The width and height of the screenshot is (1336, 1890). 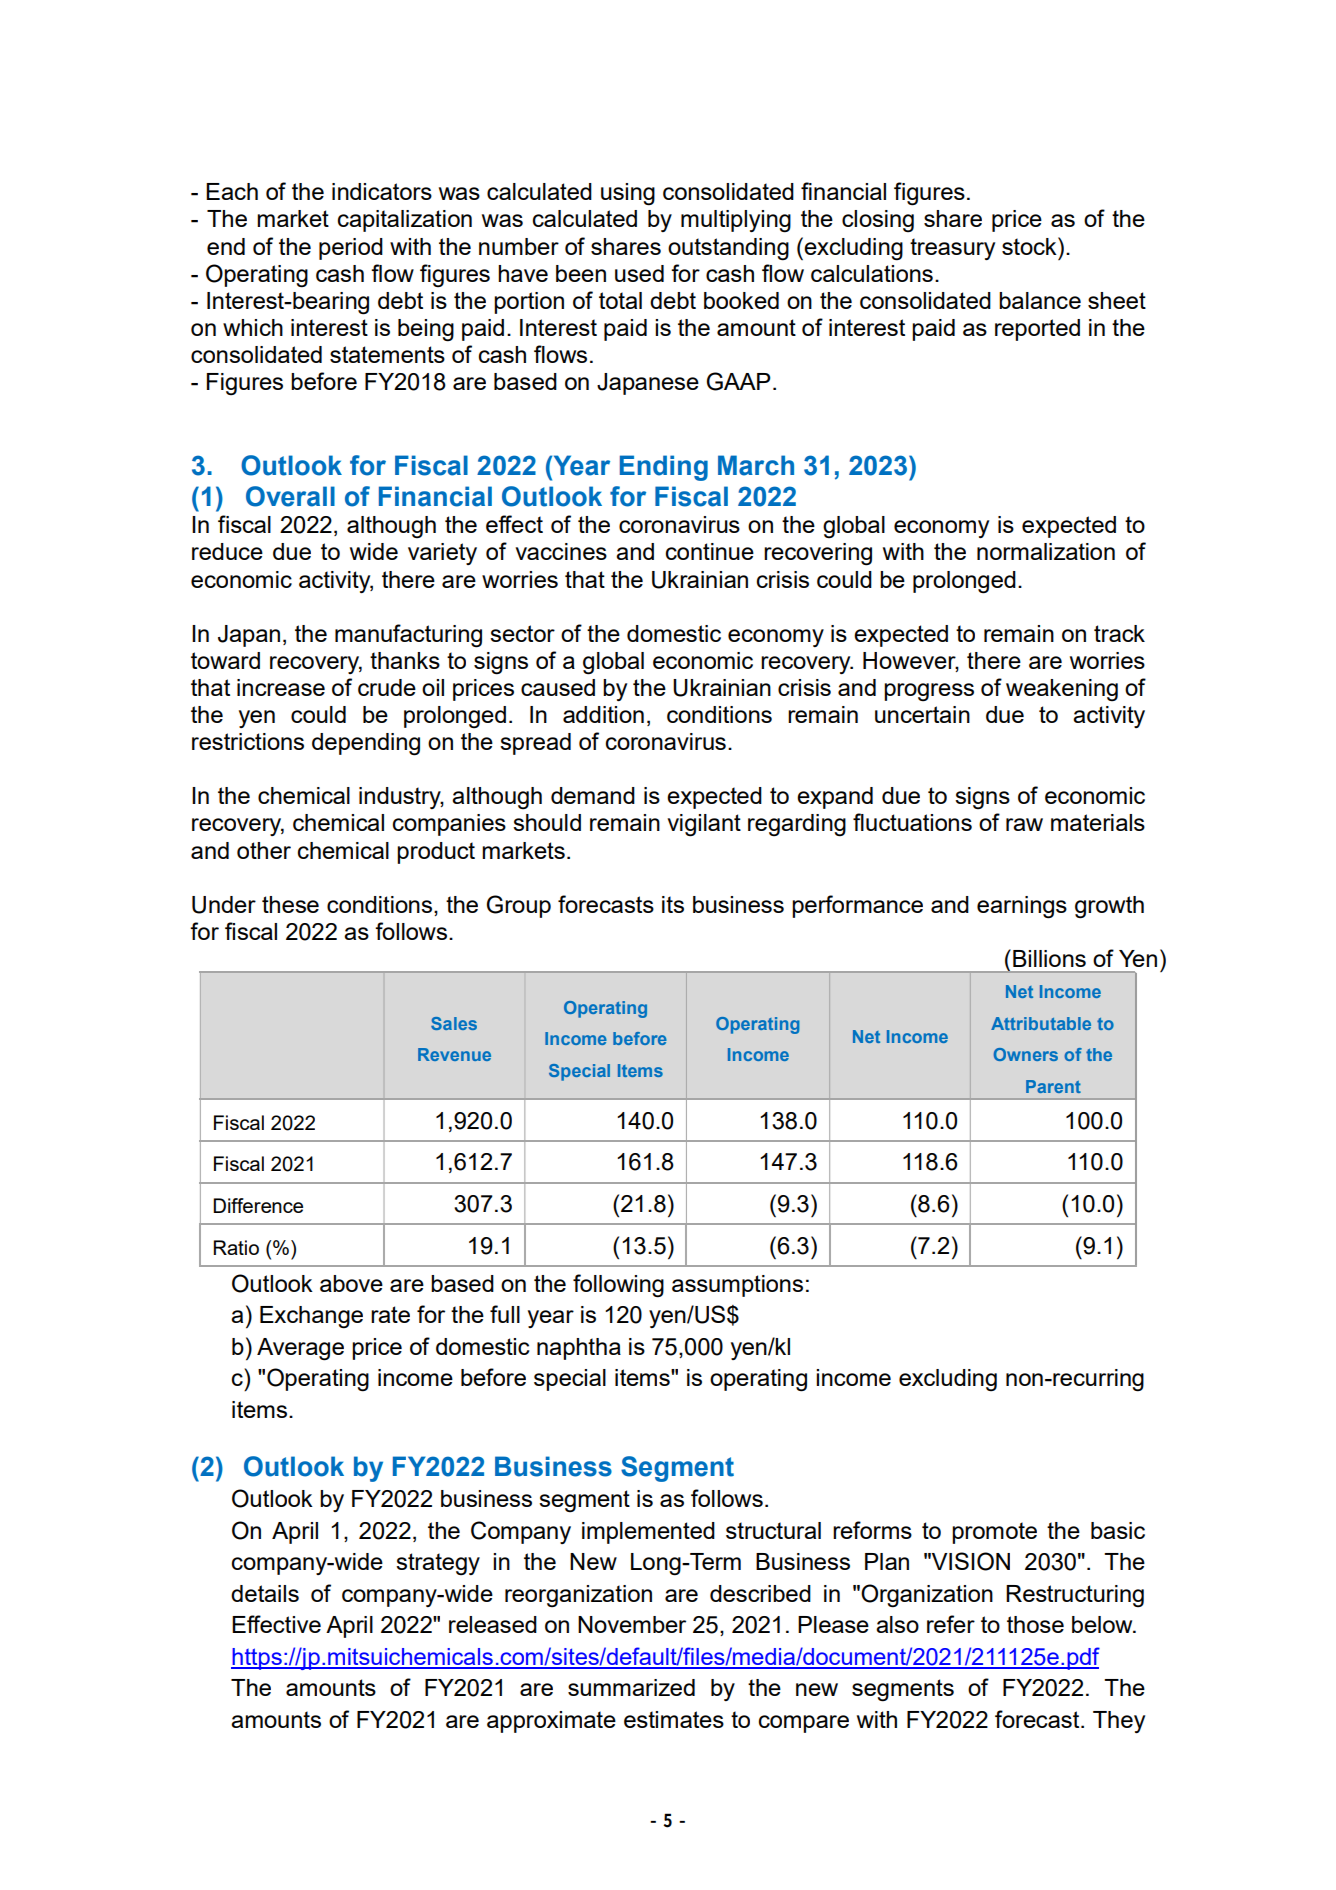 I want to click on stock, so click(x=1030, y=246).
